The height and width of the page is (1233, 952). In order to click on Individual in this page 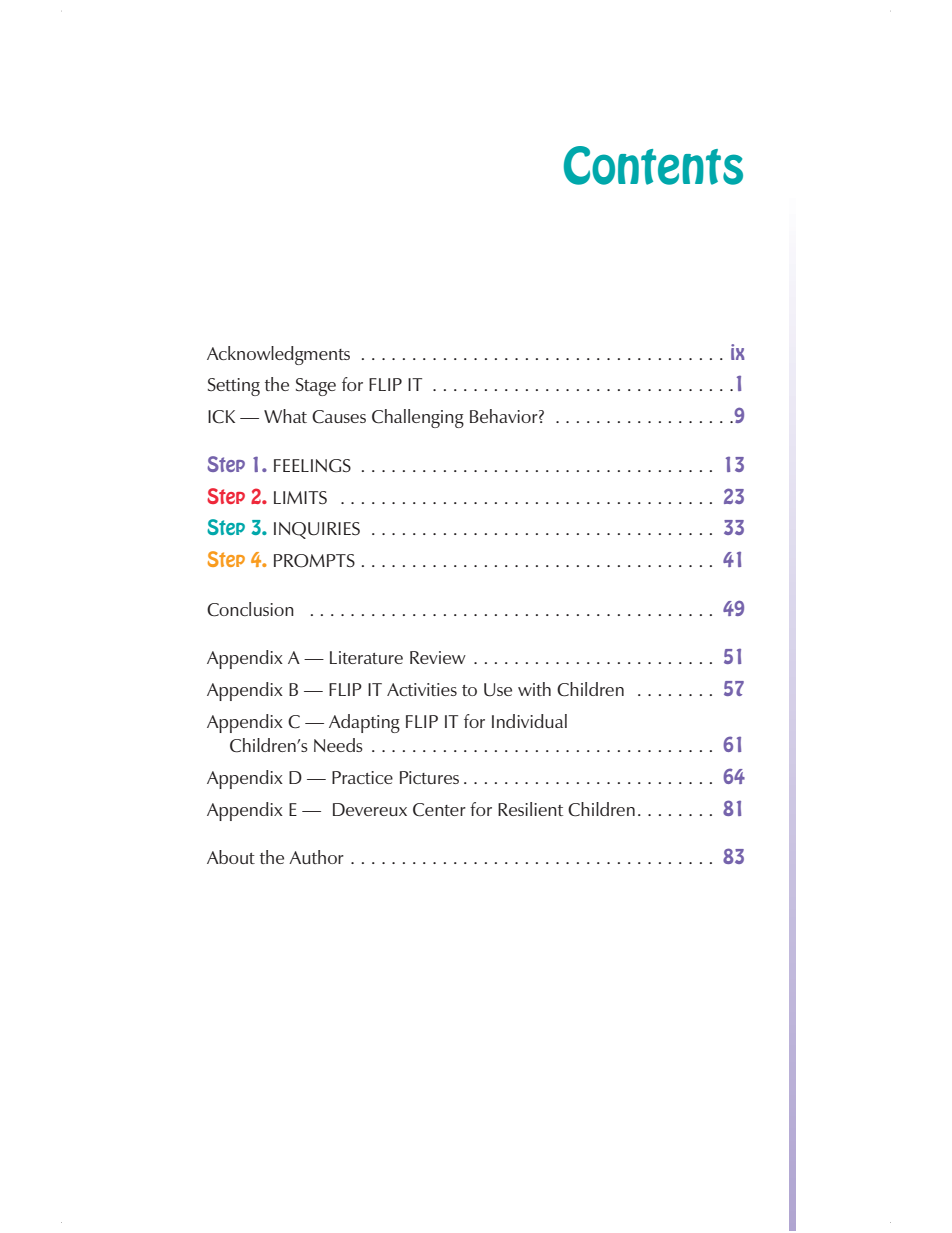, I will do `click(529, 721)`.
